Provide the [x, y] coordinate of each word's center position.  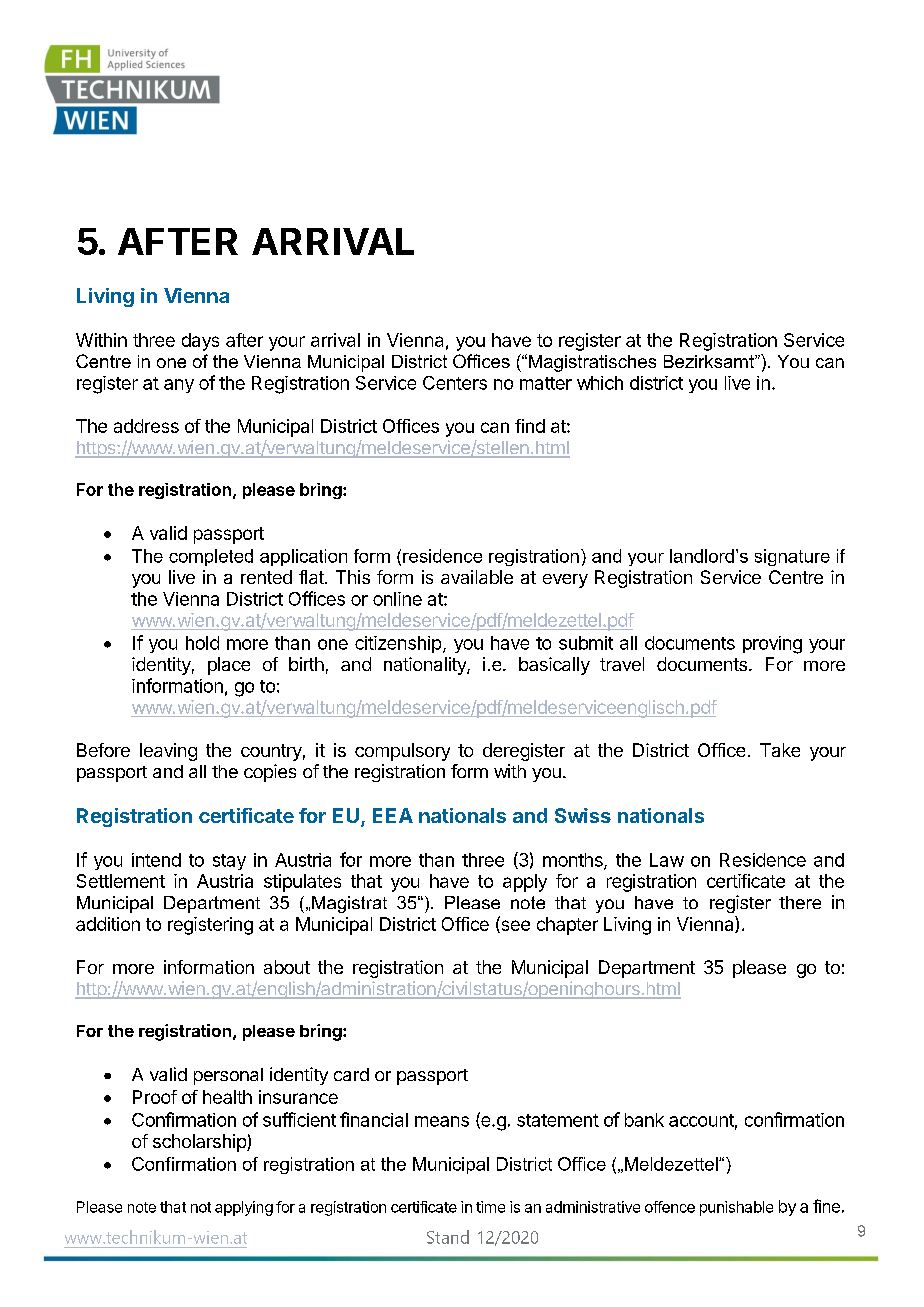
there [800, 902]
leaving [168, 752]
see [514, 926]
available [477, 577]
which [600, 383]
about [287, 967]
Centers [455, 383]
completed [211, 557]
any [179, 386]
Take [780, 750]
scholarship [200, 1143]
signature [792, 557]
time [490, 1207]
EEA [393, 815]
